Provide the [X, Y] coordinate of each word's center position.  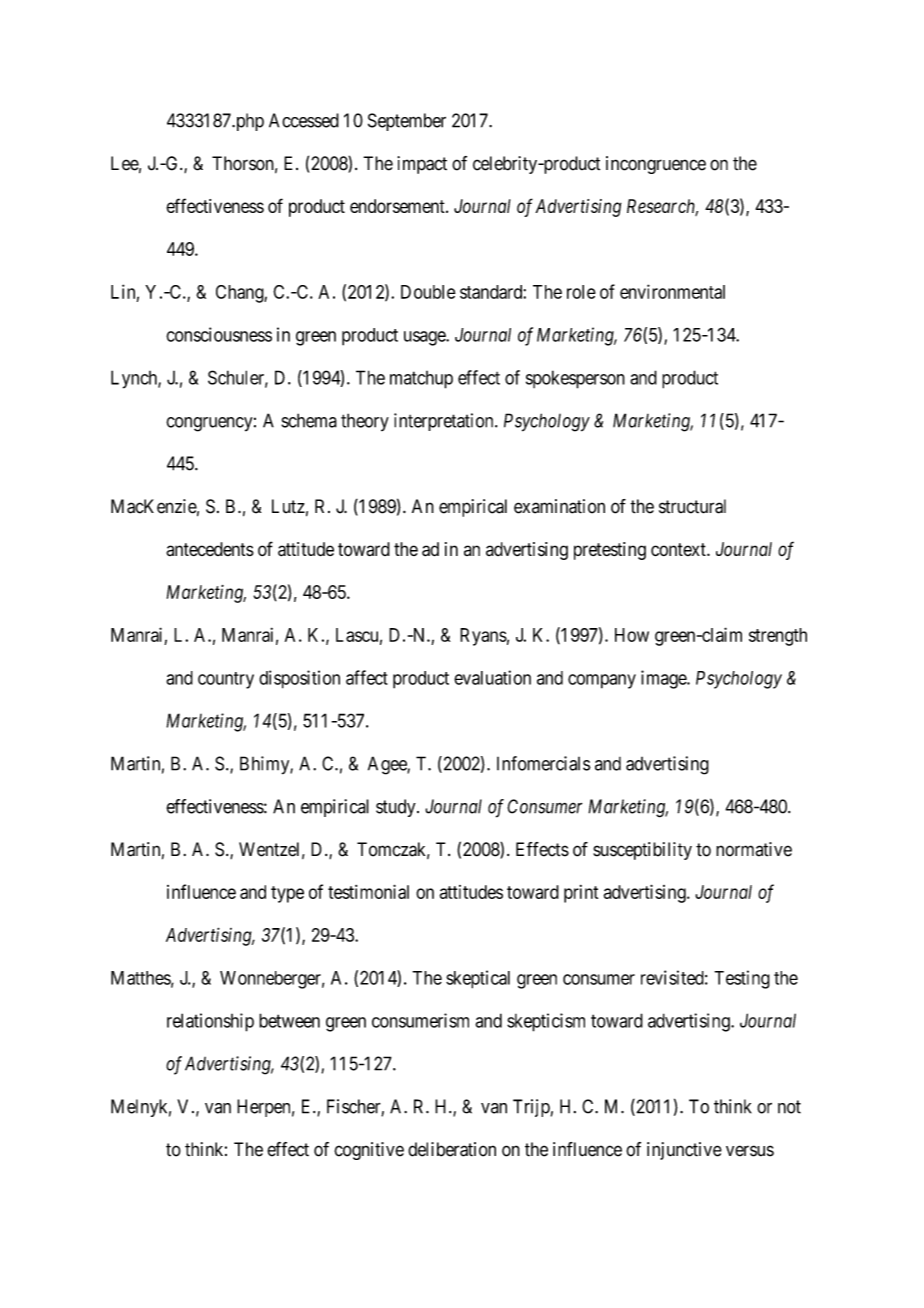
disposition [299, 679]
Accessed [304, 120]
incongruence [656, 165]
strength [778, 637]
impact [422, 165]
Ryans [483, 637]
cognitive [369, 1151]
